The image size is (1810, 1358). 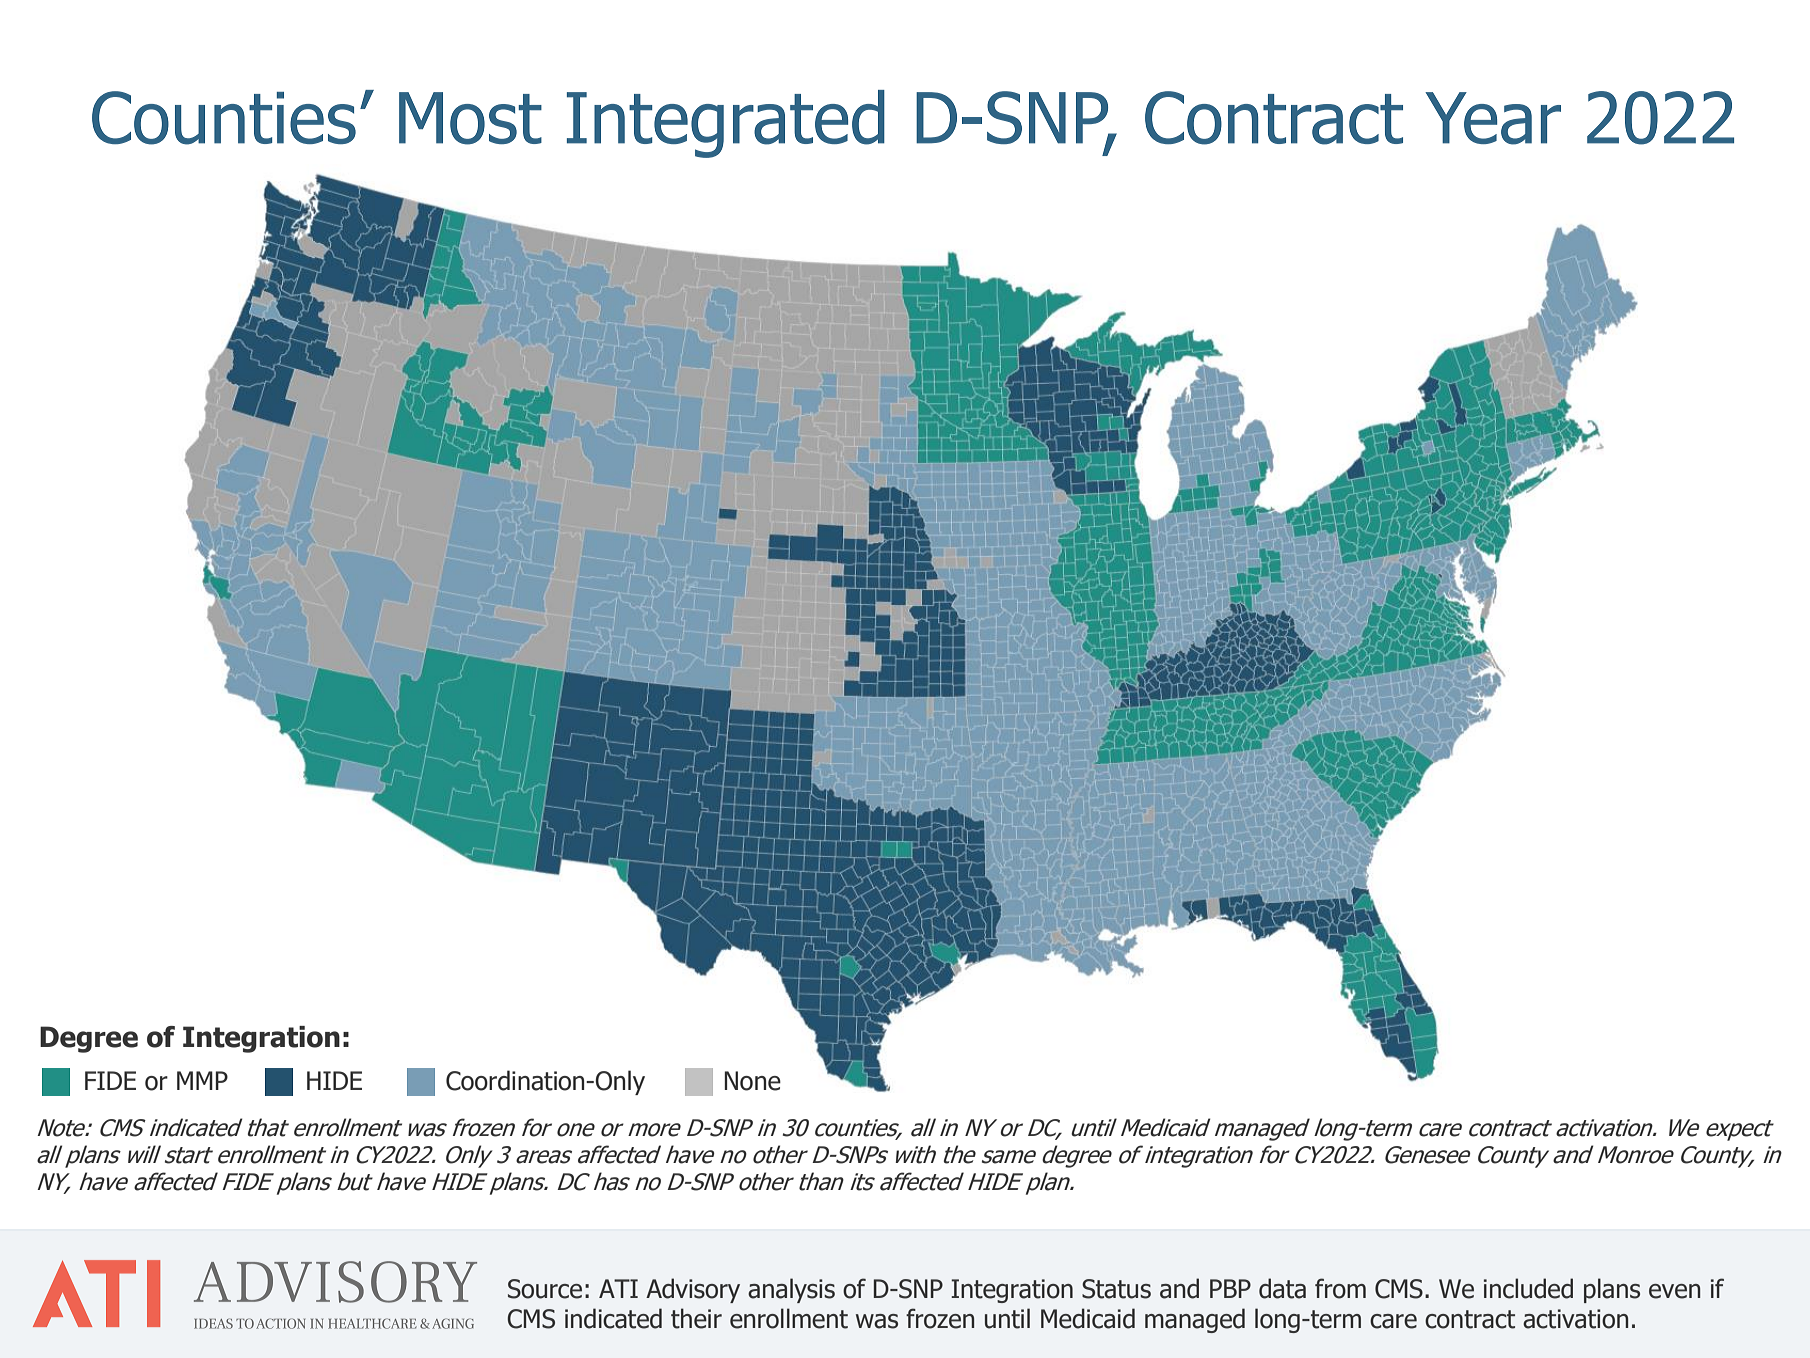 What do you see at coordinates (470, 118) in the page?
I see `Most` at bounding box center [470, 118].
